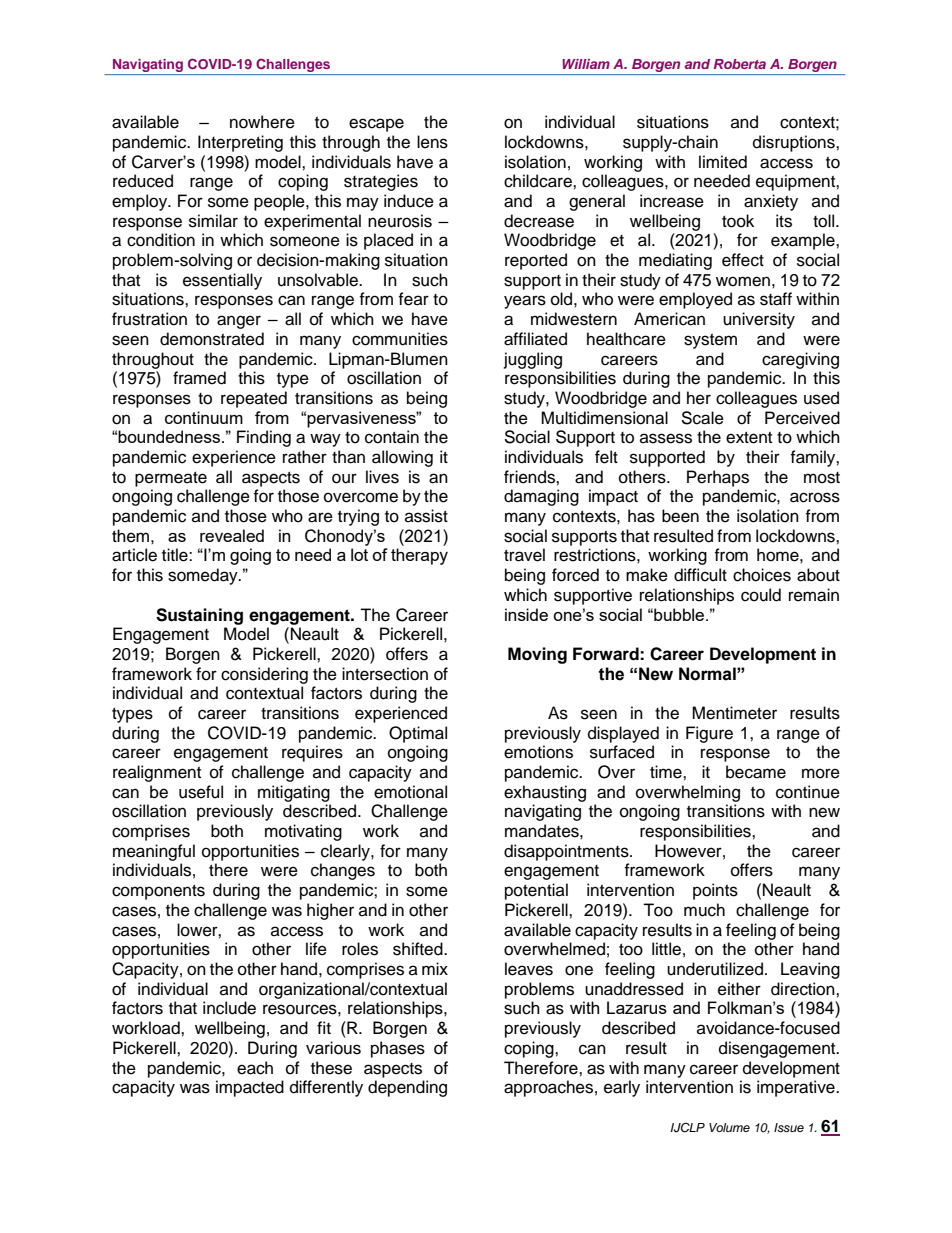  What do you see at coordinates (749, 438) in the screenshot?
I see `extent` at bounding box center [749, 438].
